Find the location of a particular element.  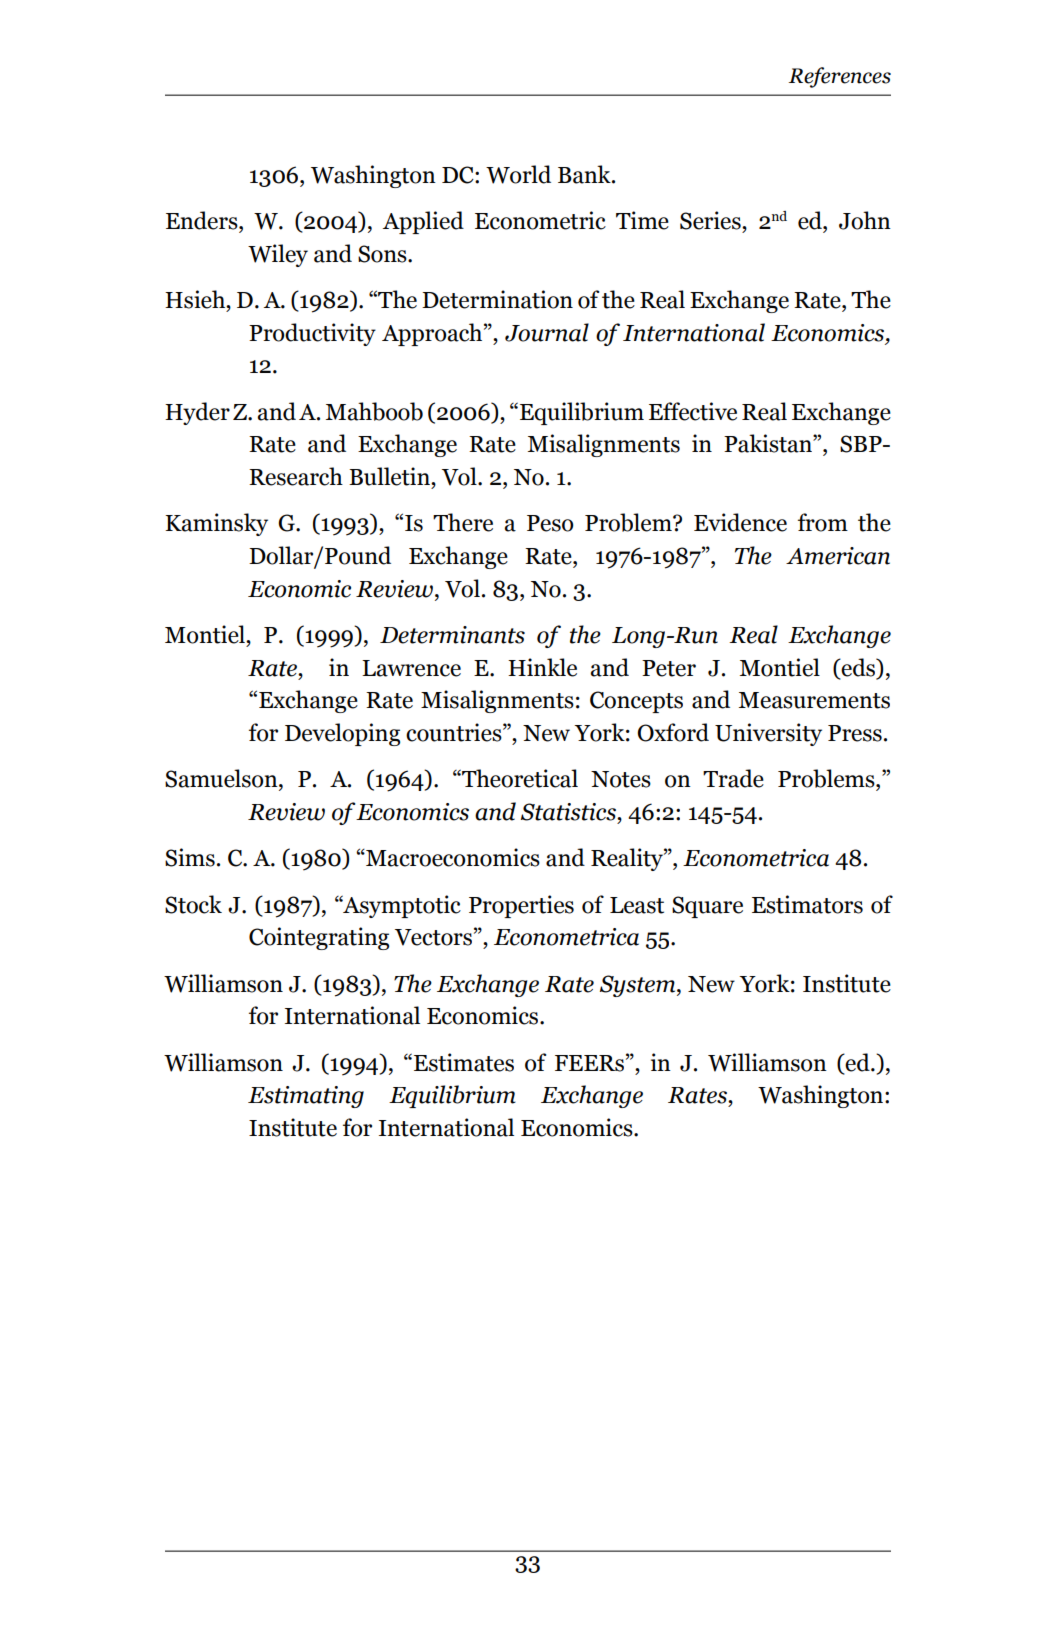

Estimating is located at coordinates (306, 1097).
